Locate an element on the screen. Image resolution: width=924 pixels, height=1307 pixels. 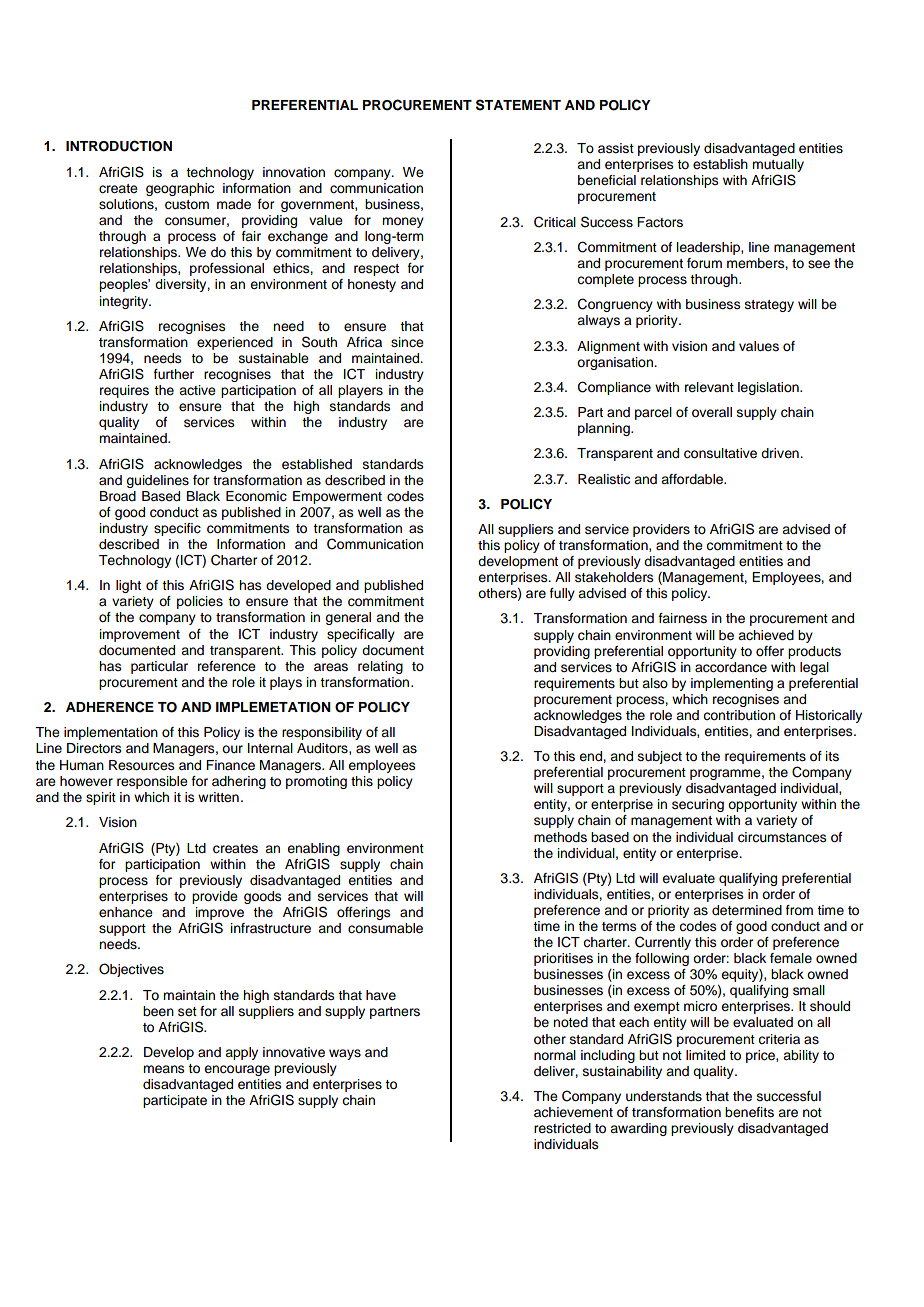
means is located at coordinates (164, 1069).
